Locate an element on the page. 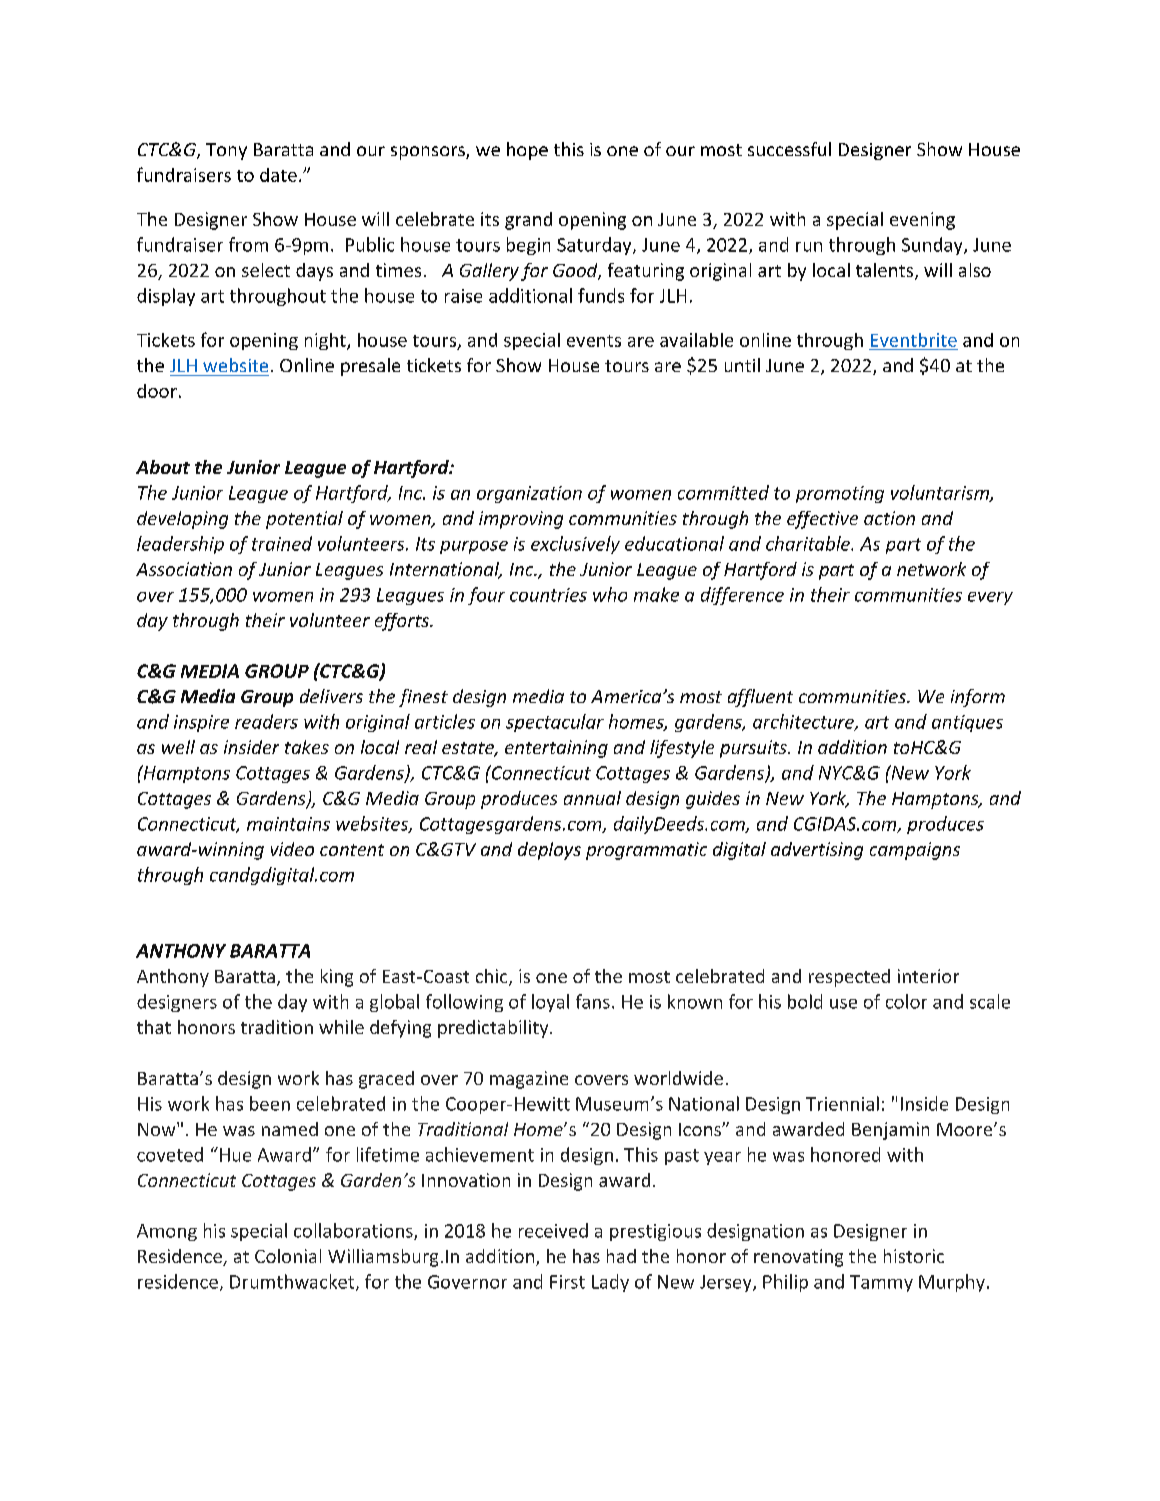 This page has width=1160, height=1501. date is located at coordinates (278, 175).
